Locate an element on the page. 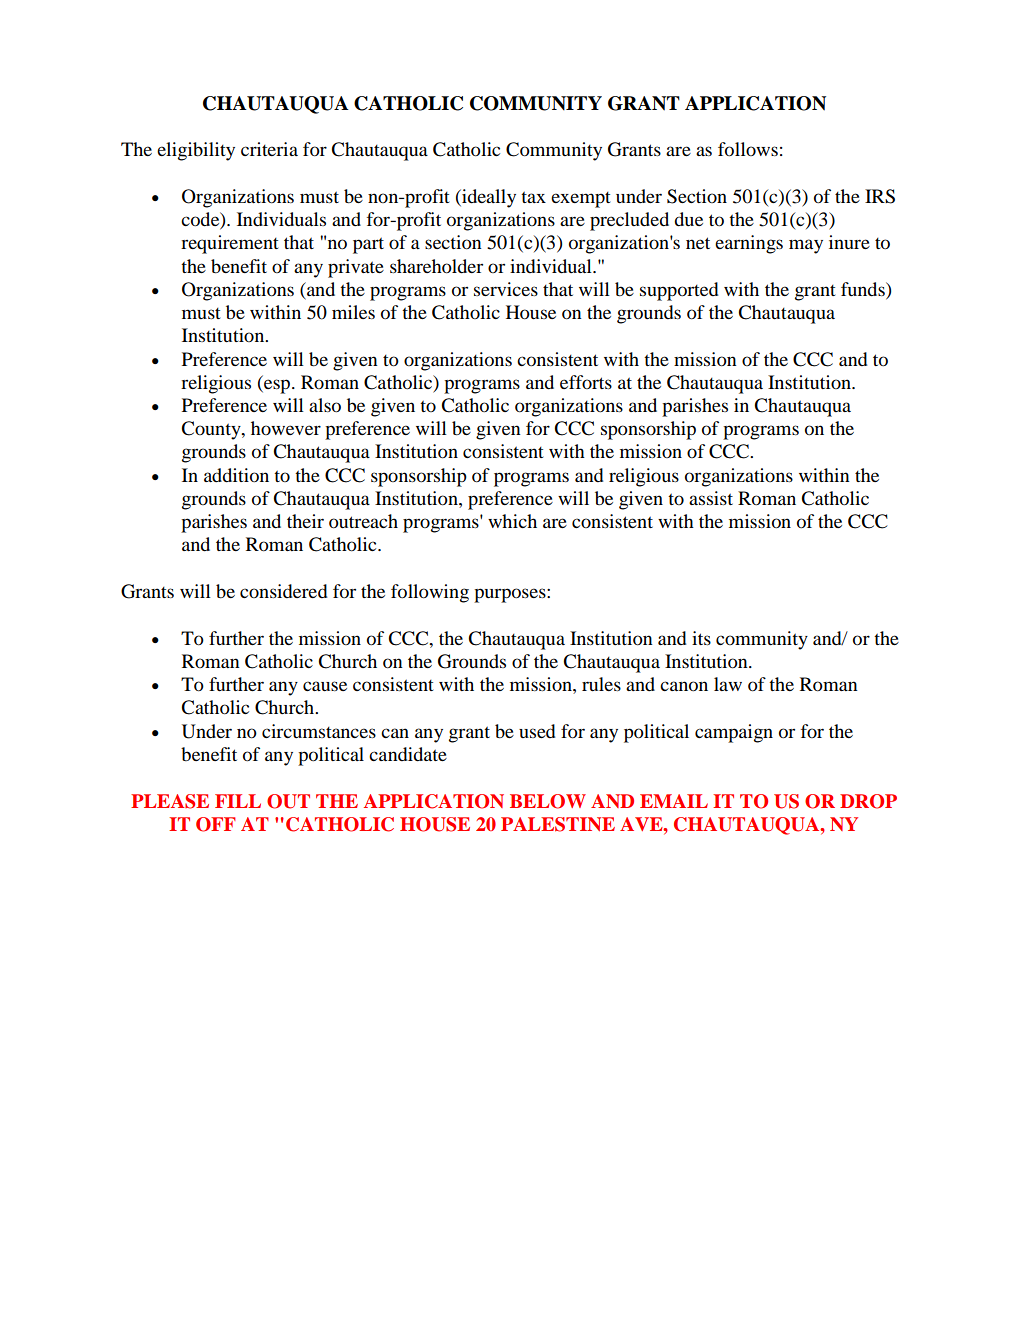 The image size is (1029, 1332). which is located at coordinates (512, 521).
